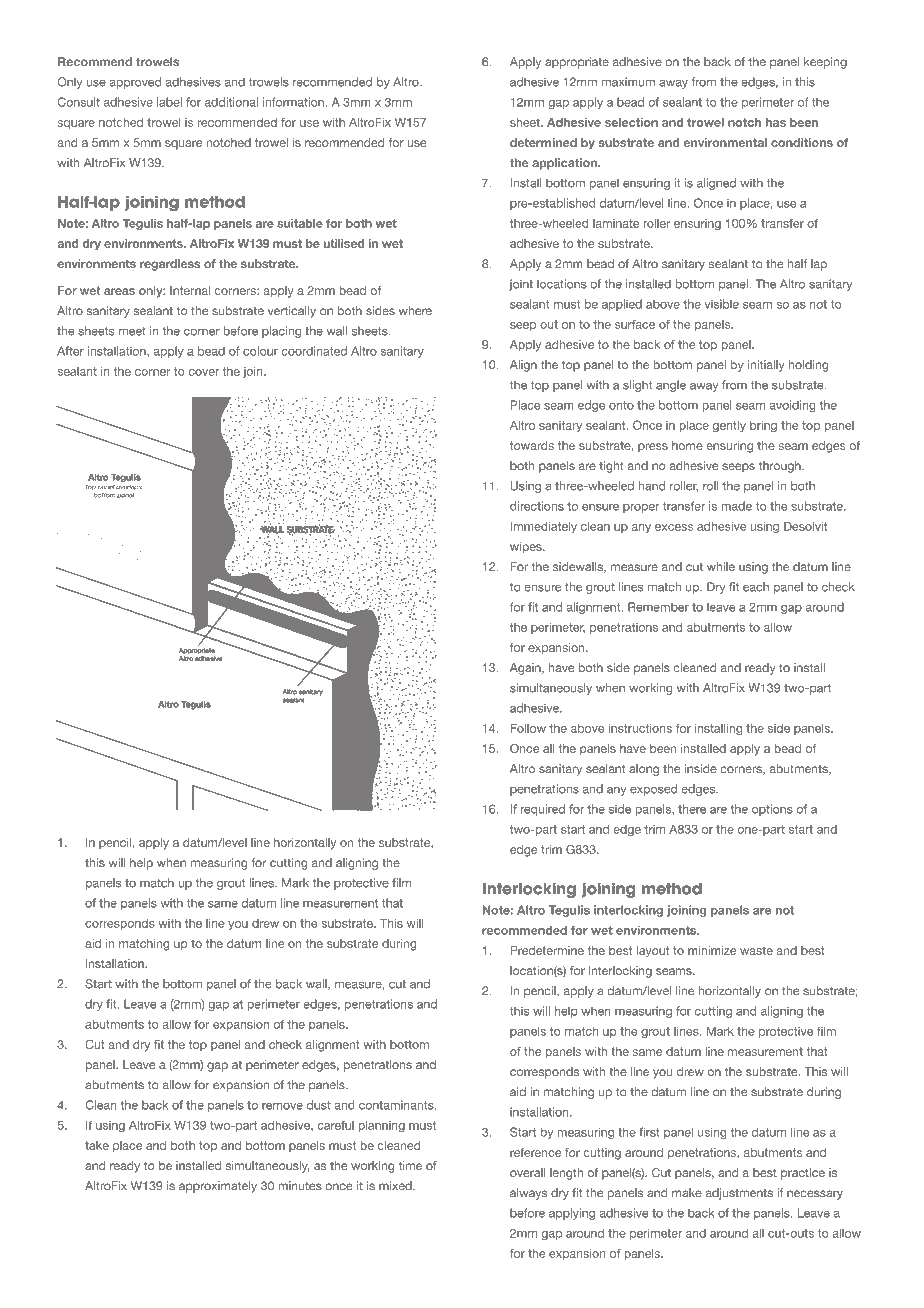 This screenshot has height=1308, width=924. What do you see at coordinates (766, 366) in the screenshot?
I see `initially` at bounding box center [766, 366].
